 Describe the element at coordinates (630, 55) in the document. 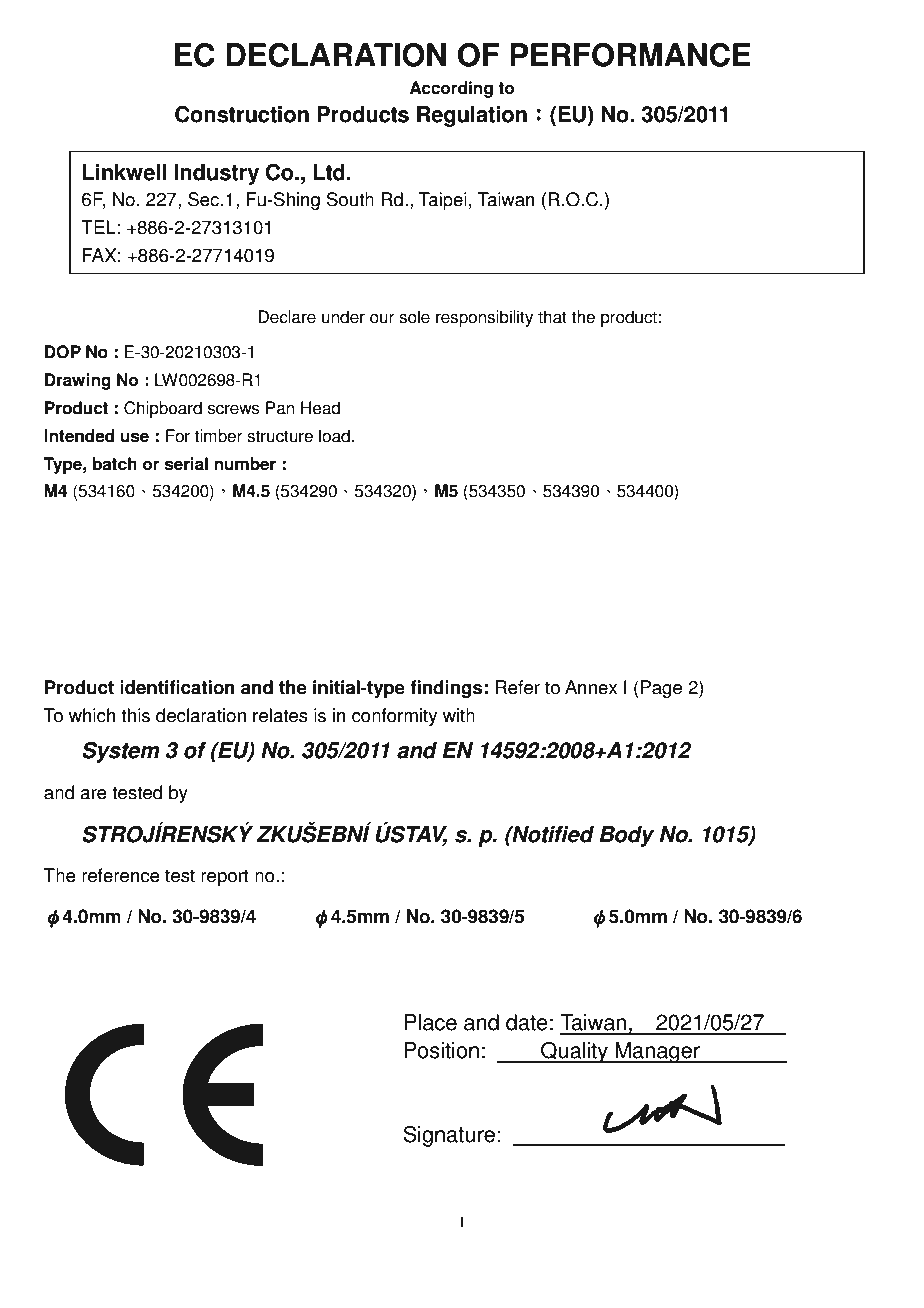

I see `PERFORMANCE` at that location.
